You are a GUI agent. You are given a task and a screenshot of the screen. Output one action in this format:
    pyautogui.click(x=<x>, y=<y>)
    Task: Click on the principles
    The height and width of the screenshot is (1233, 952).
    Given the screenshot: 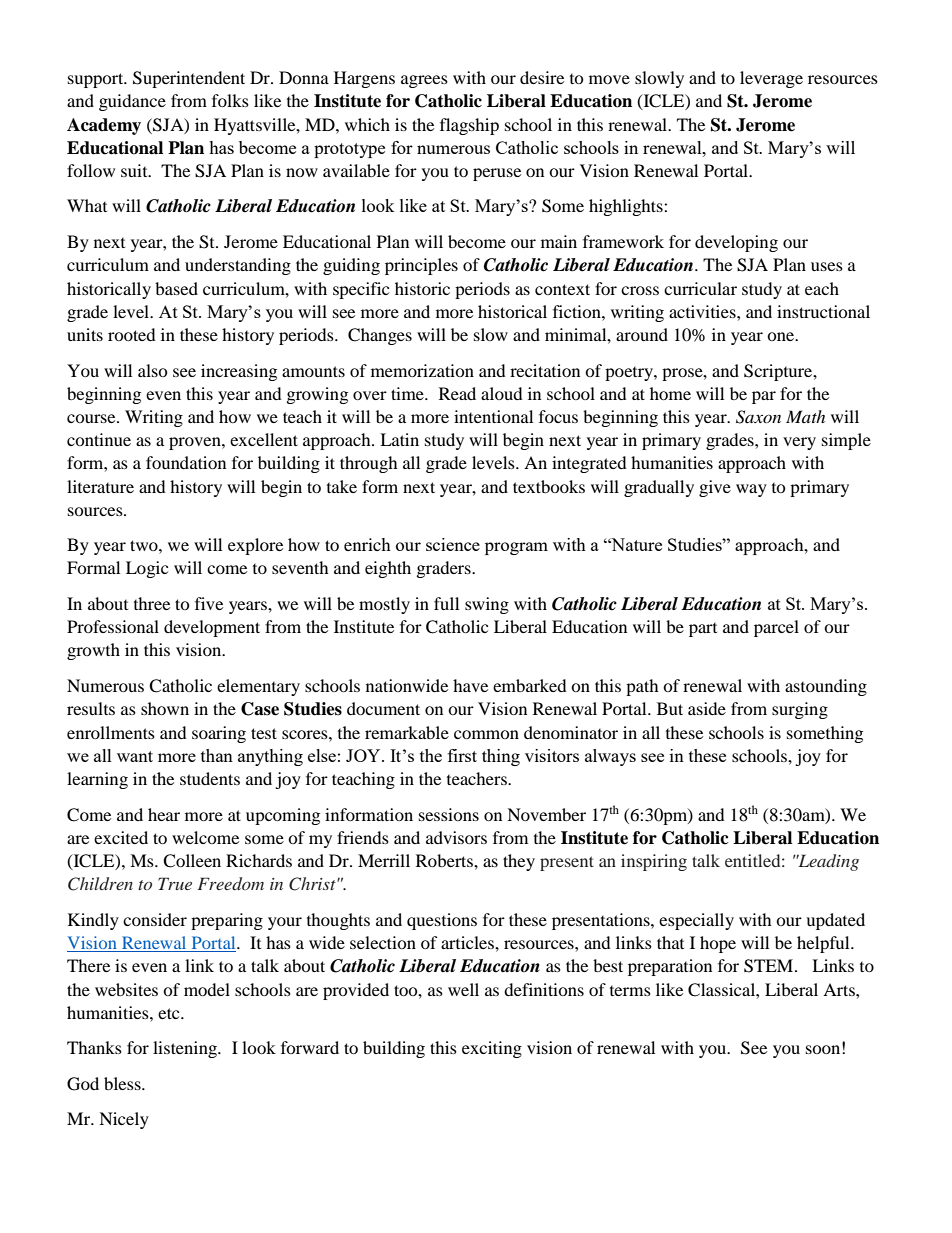 What is the action you would take?
    pyautogui.click(x=421, y=266)
